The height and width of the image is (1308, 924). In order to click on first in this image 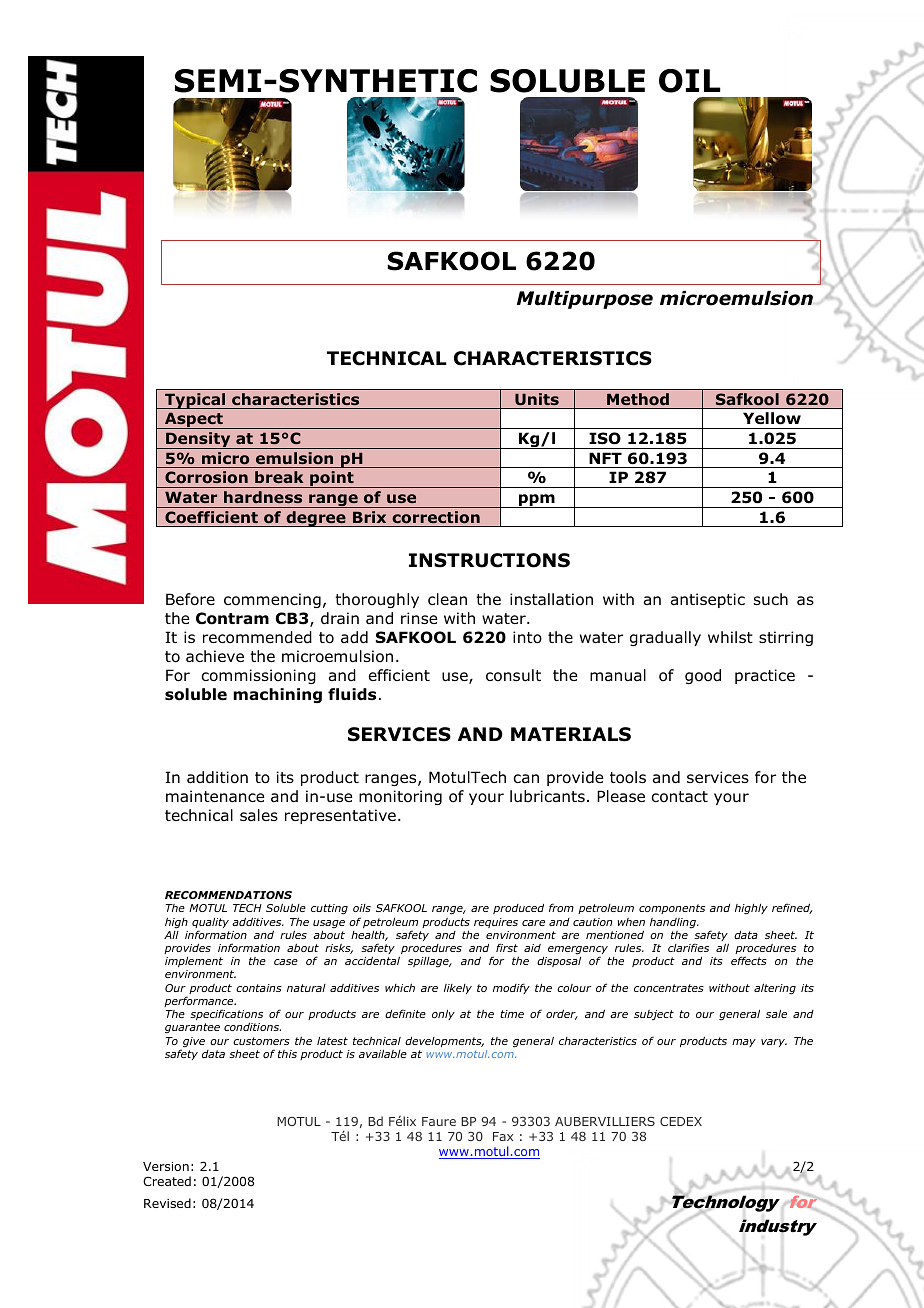, I will do `click(507, 947)`.
